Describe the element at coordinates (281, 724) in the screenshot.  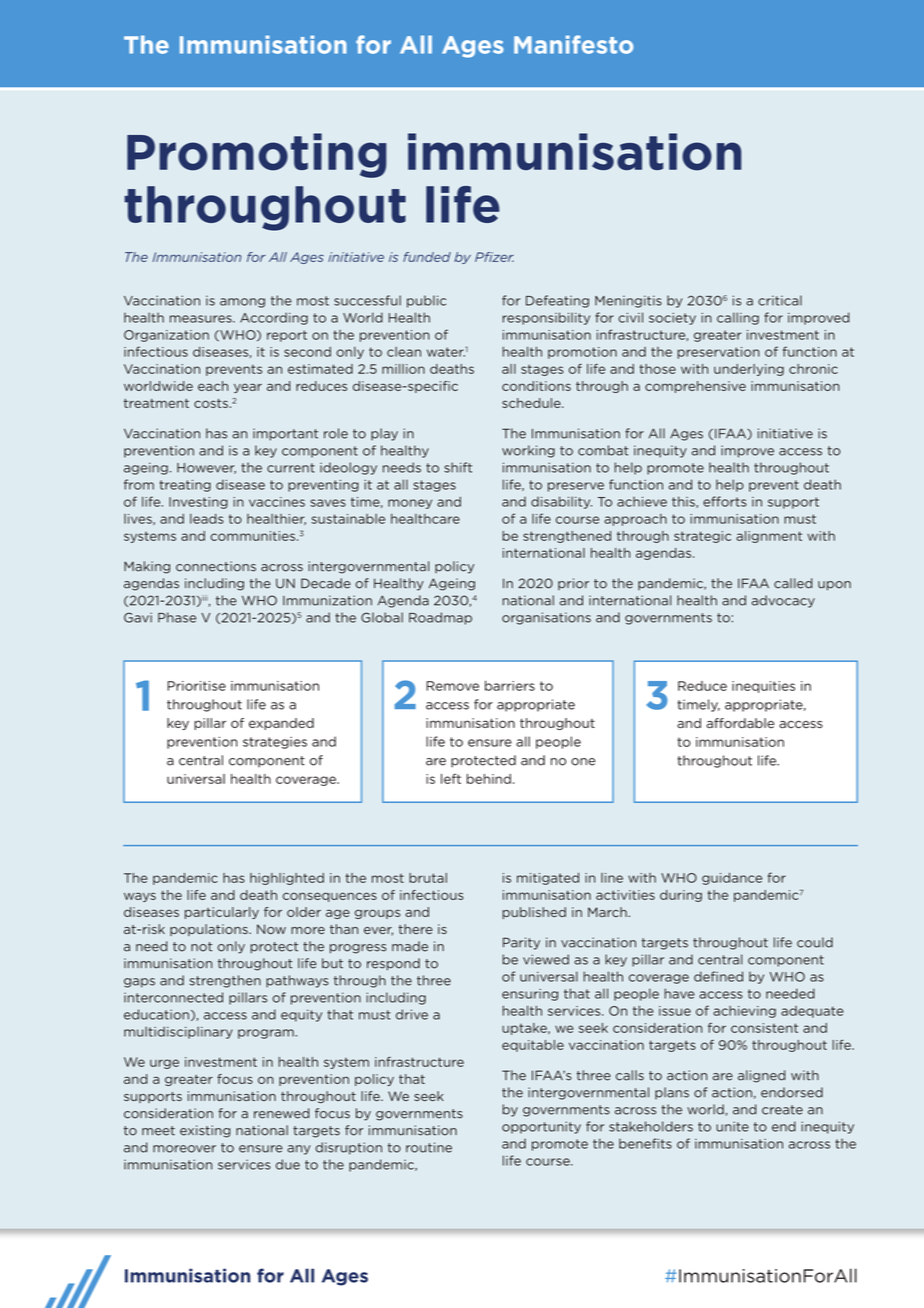
I see `expanded` at that location.
